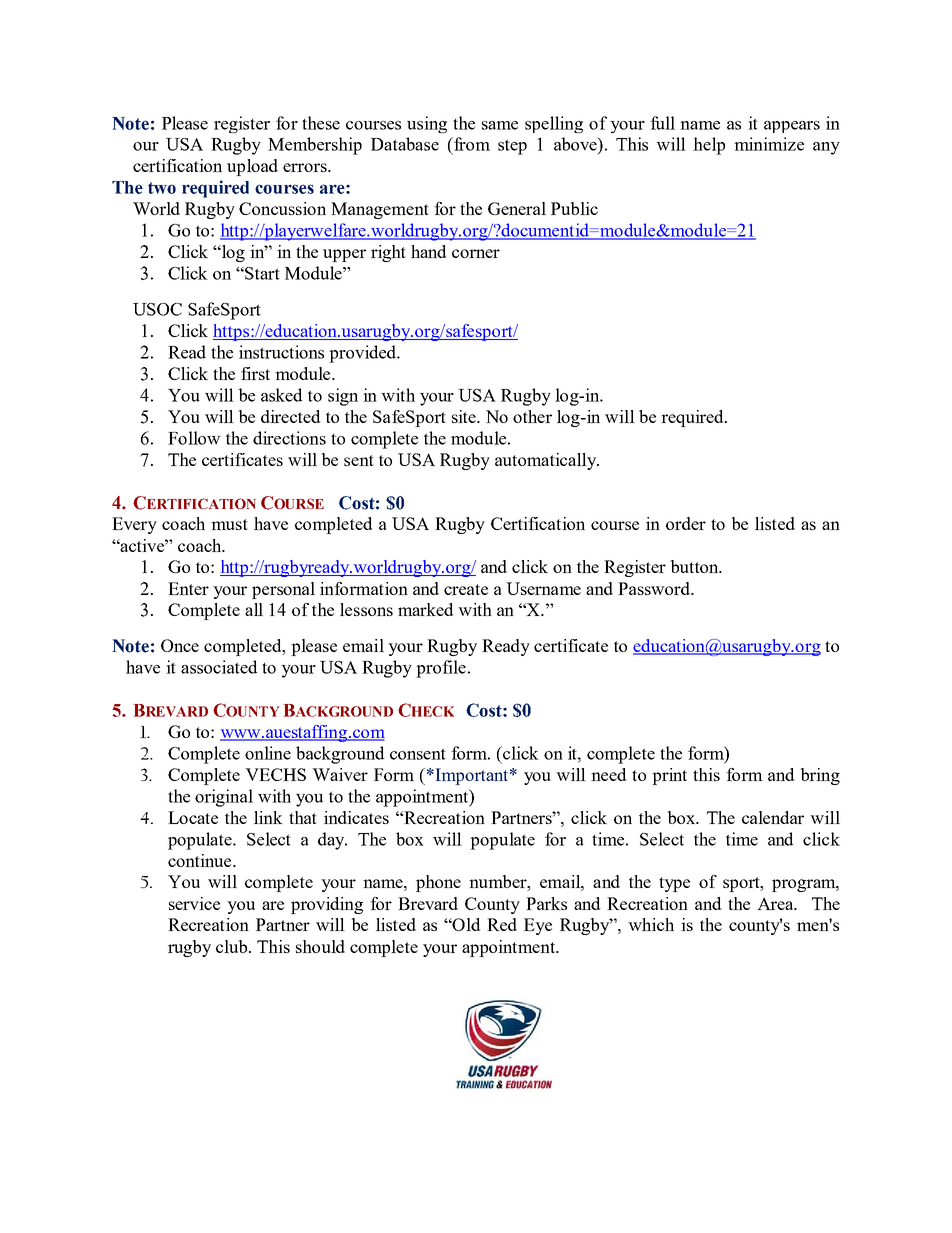  Describe the element at coordinates (686, 523) in the image. I see `order` at that location.
